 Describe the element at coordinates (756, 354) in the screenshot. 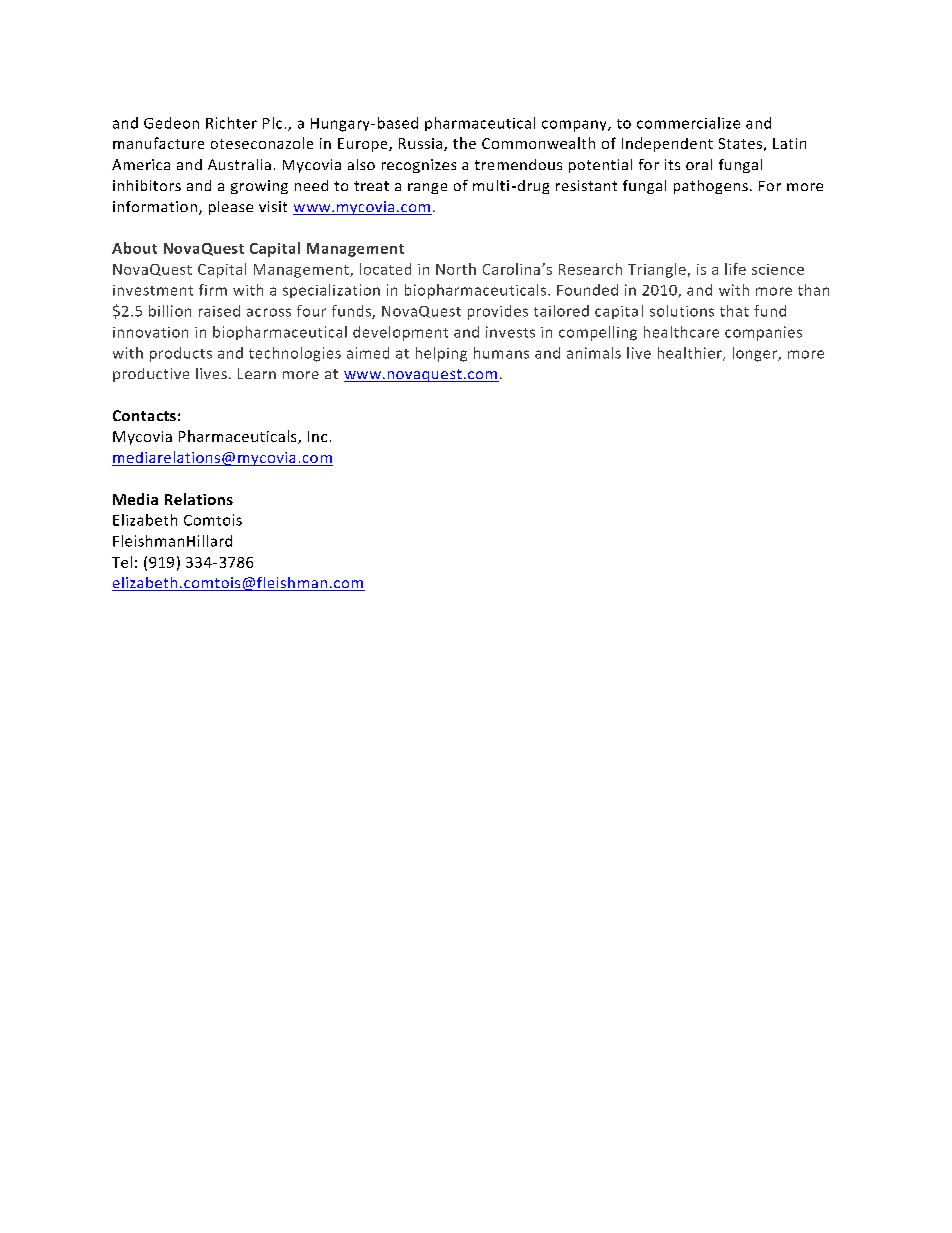

I see `longer` at that location.
